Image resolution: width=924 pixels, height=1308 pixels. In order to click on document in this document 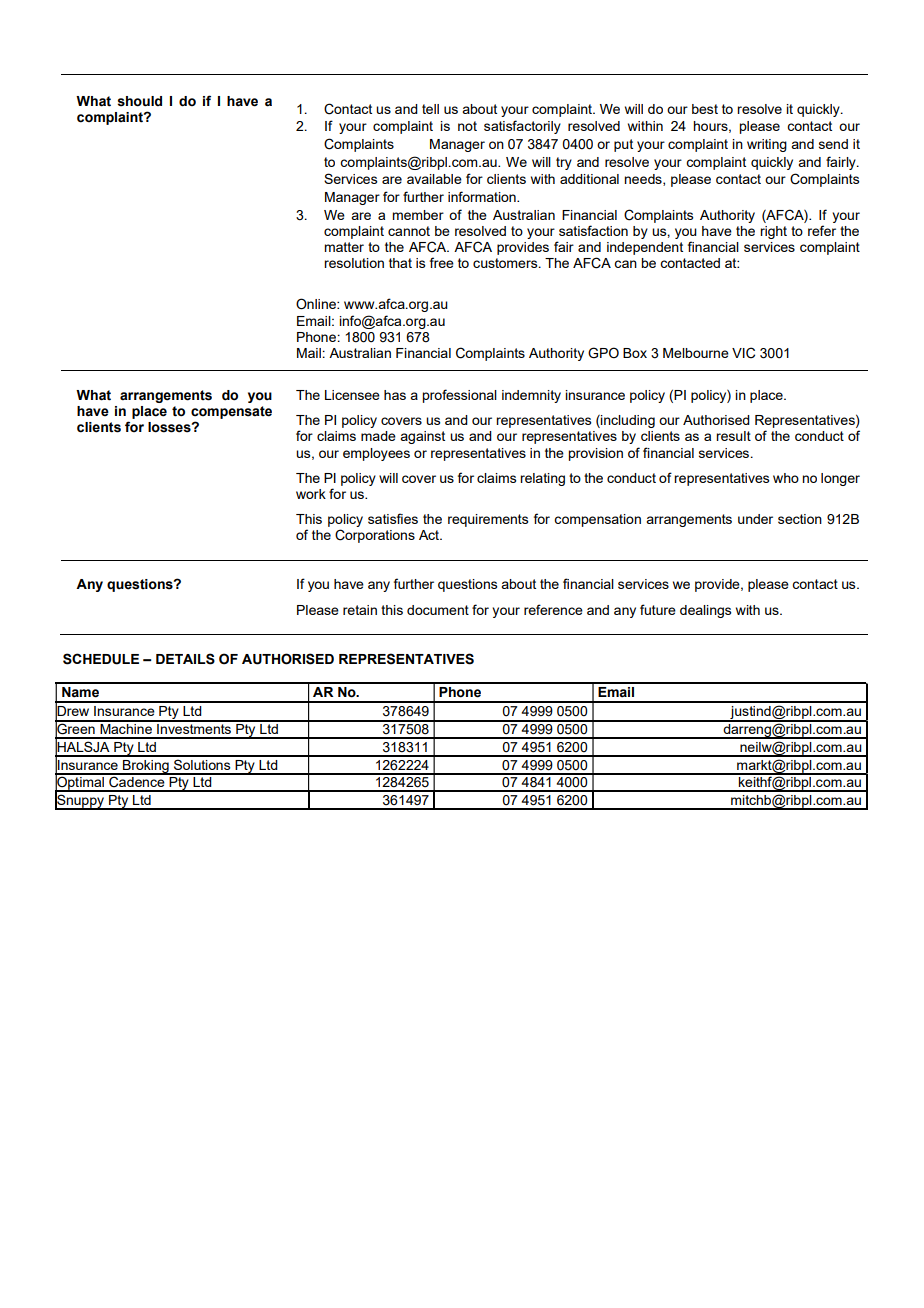, I will do `click(438, 610)`.
